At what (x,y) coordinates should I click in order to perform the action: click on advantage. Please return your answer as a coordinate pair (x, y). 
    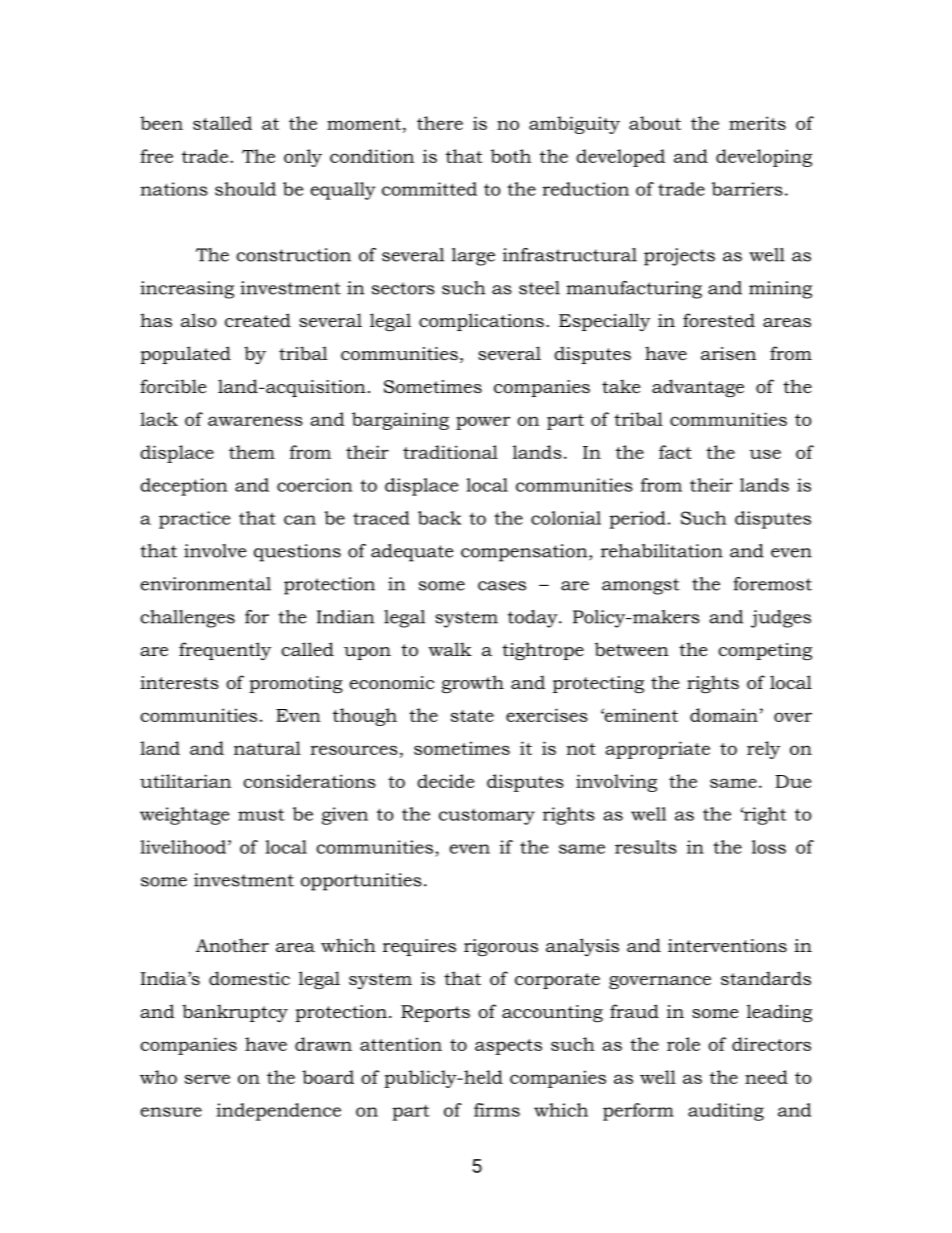
    Looking at the image, I should click on (698, 388).
